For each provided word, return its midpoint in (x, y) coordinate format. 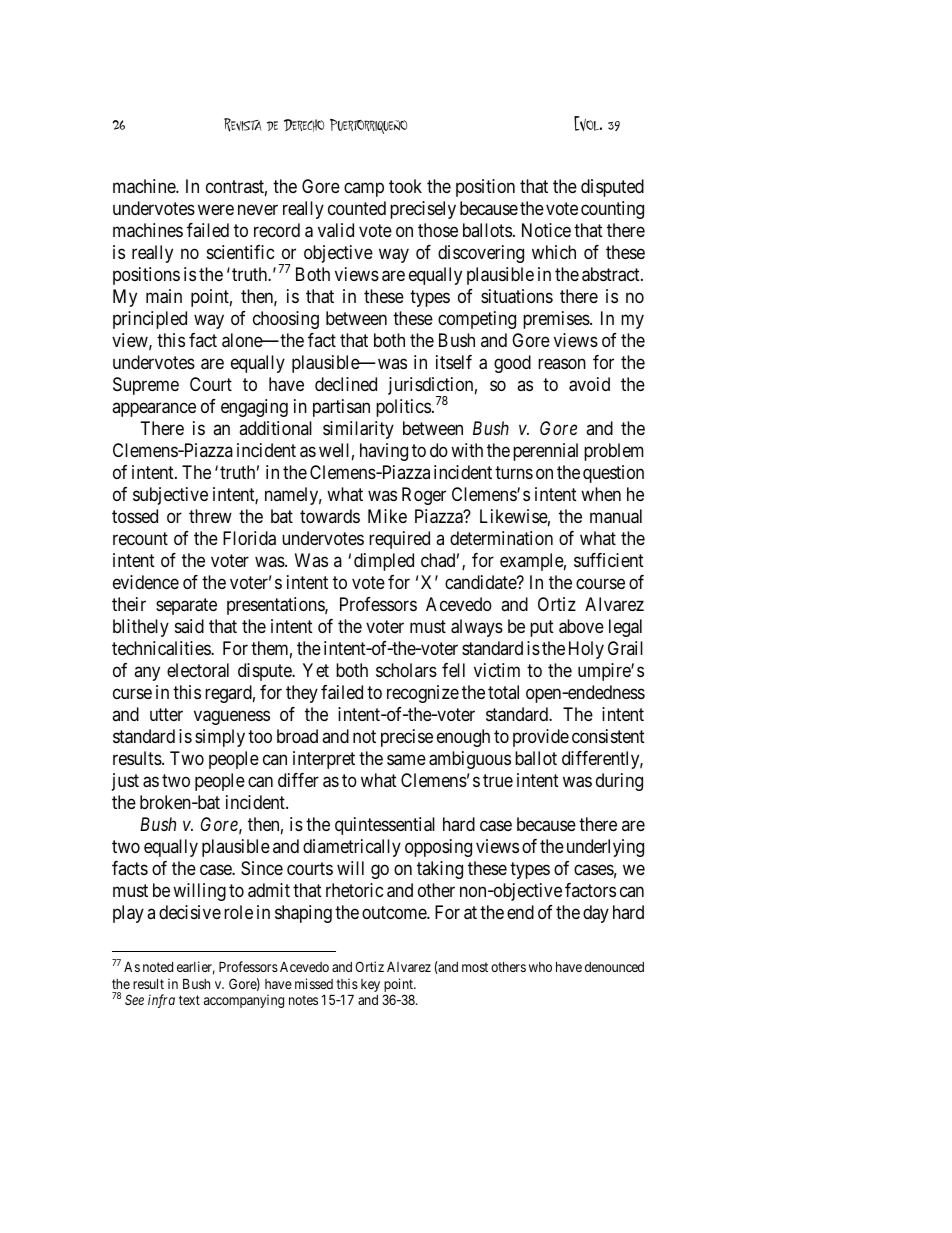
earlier (196, 968)
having (384, 452)
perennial (545, 452)
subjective (170, 496)
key (370, 985)
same (406, 760)
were (216, 210)
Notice (546, 230)
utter (166, 715)
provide (541, 738)
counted (357, 208)
